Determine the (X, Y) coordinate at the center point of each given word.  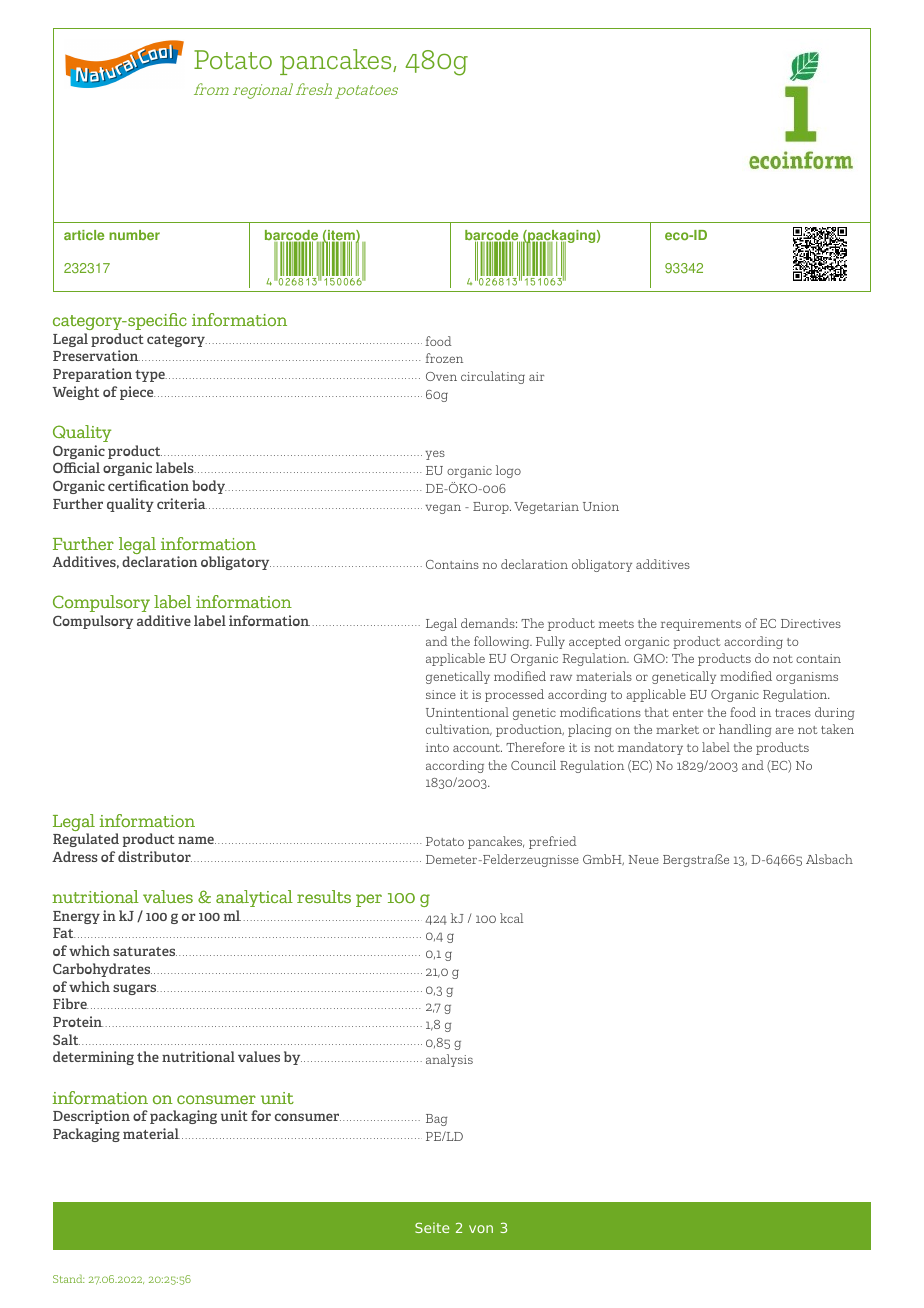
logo (508, 471)
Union (601, 506)
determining (93, 1058)
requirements (701, 625)
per (369, 900)
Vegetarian (546, 508)
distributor (155, 856)
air (536, 376)
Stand (68, 1278)
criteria (182, 503)
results (324, 896)
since (441, 694)
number (134, 235)
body (209, 487)
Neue (643, 859)
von (481, 1229)
